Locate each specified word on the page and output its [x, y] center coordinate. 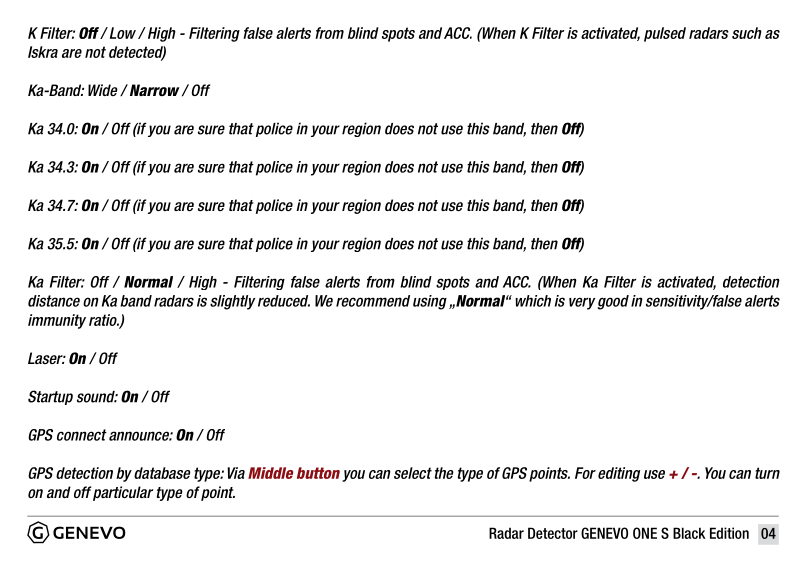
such [747, 33]
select [413, 473]
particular [123, 493]
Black [689, 533]
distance [54, 301]
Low [121, 33]
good [613, 302]
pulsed [665, 34]
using [430, 302]
